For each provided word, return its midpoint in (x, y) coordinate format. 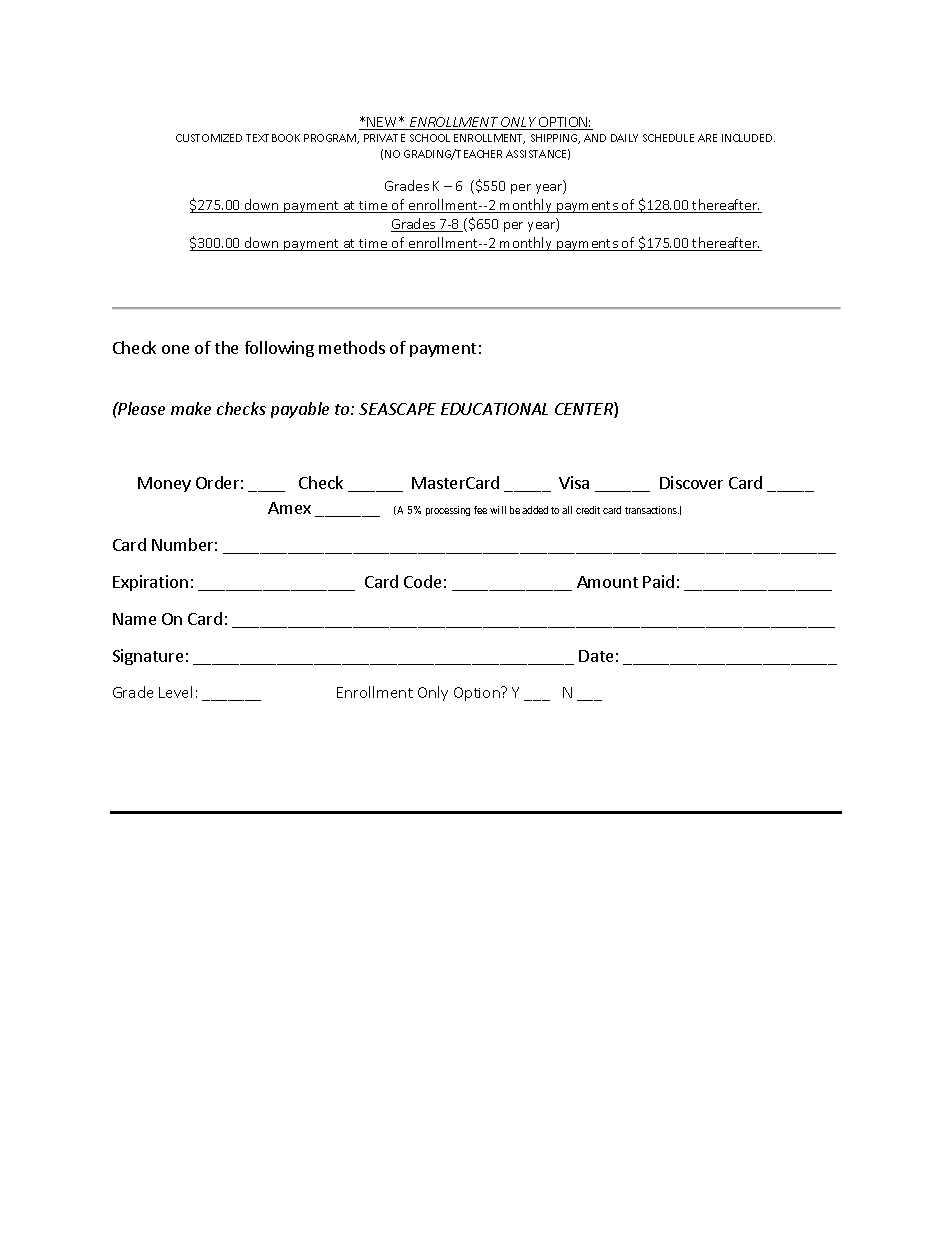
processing (448, 511)
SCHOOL (430, 138)
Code (422, 581)
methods (352, 347)
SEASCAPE (397, 409)
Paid (658, 581)
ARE (707, 138)
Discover (691, 482)
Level (175, 692)
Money (164, 484)
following (279, 349)
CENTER (585, 410)
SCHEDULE (668, 138)
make (191, 408)
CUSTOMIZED (209, 138)
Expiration (150, 583)
